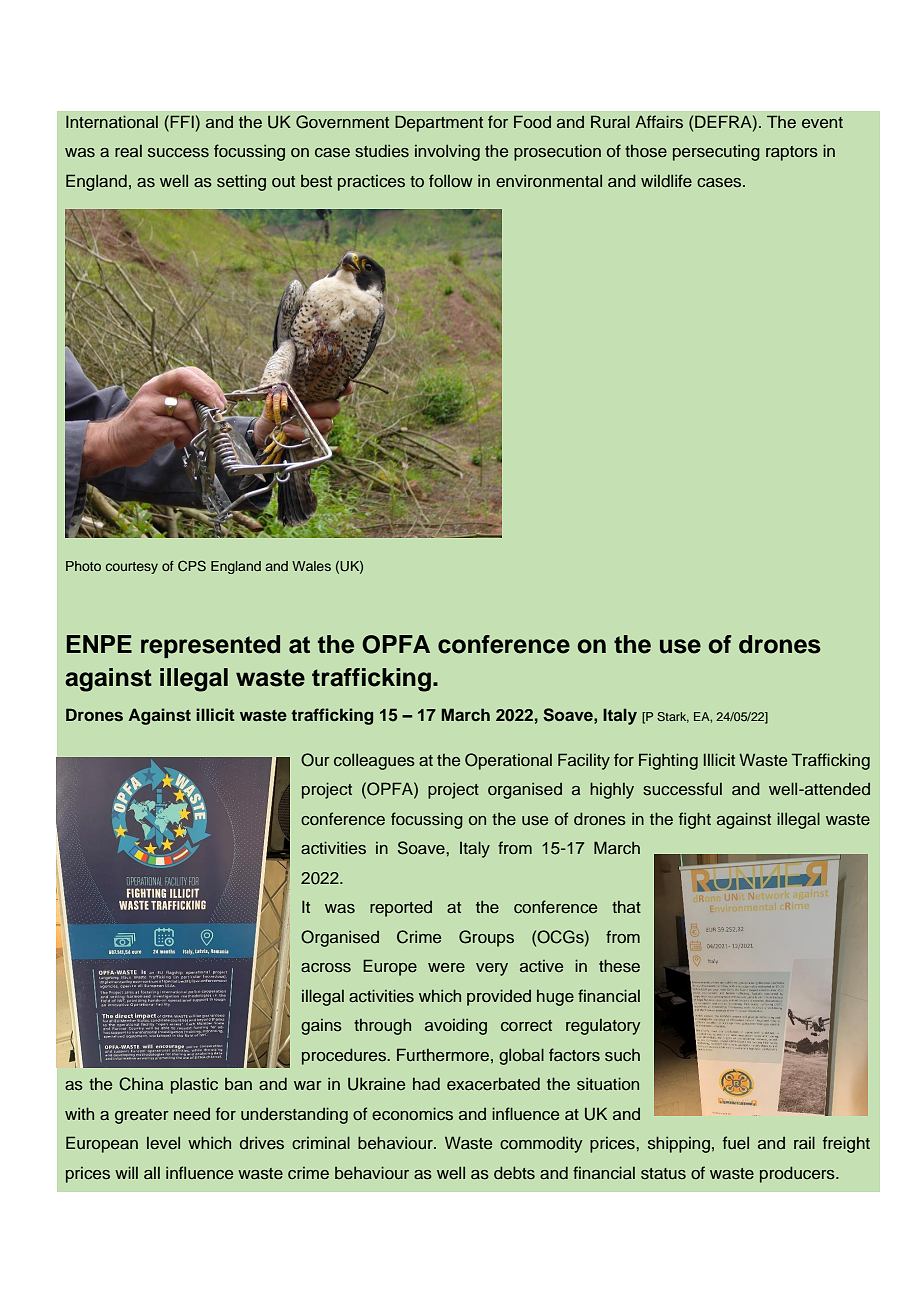  Describe the element at coordinates (716, 152) in the screenshot. I see `persecuting` at that location.
